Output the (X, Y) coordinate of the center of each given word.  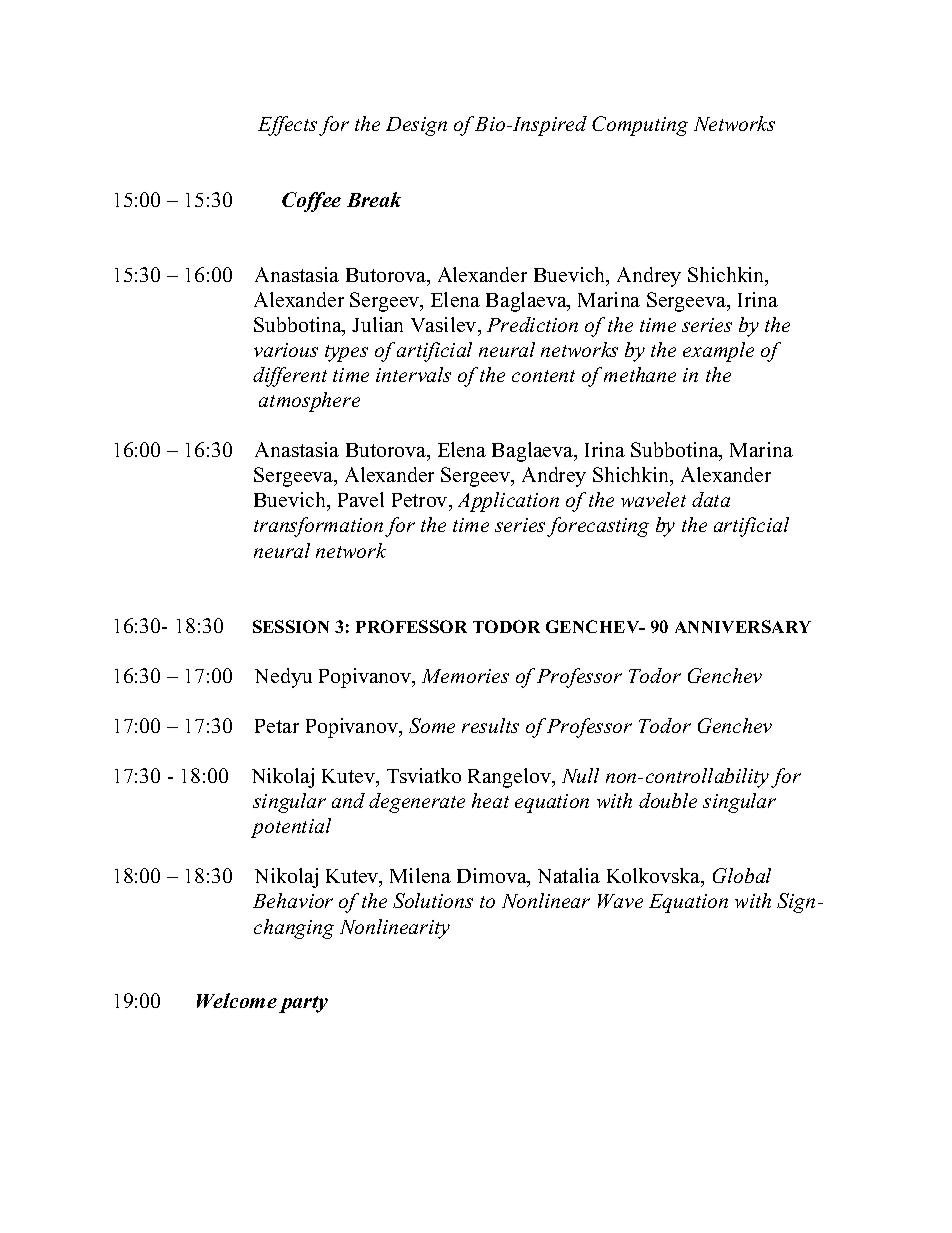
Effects (287, 126)
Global (742, 875)
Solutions (433, 900)
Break (374, 199)
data (711, 499)
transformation (318, 527)
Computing (640, 126)
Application (508, 502)
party (303, 1004)
